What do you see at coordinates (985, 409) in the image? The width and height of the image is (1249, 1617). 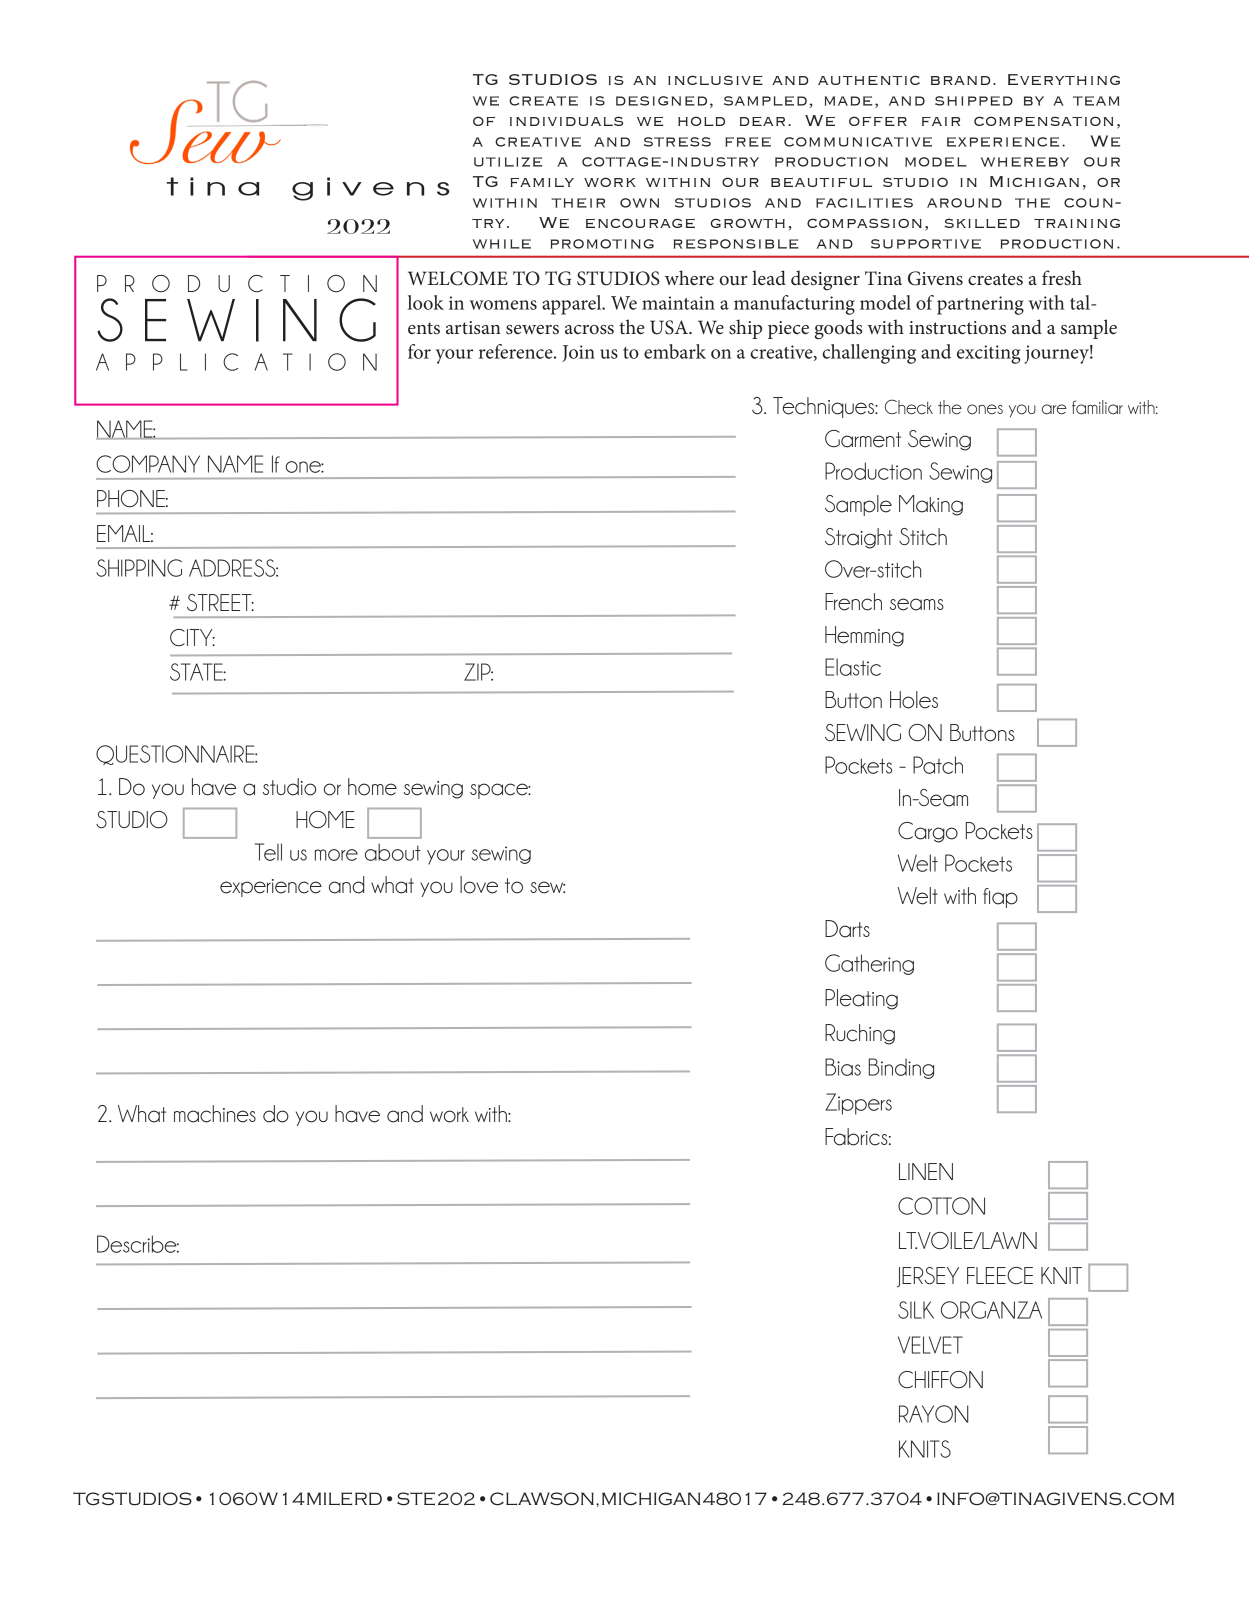 I see `ones` at bounding box center [985, 409].
